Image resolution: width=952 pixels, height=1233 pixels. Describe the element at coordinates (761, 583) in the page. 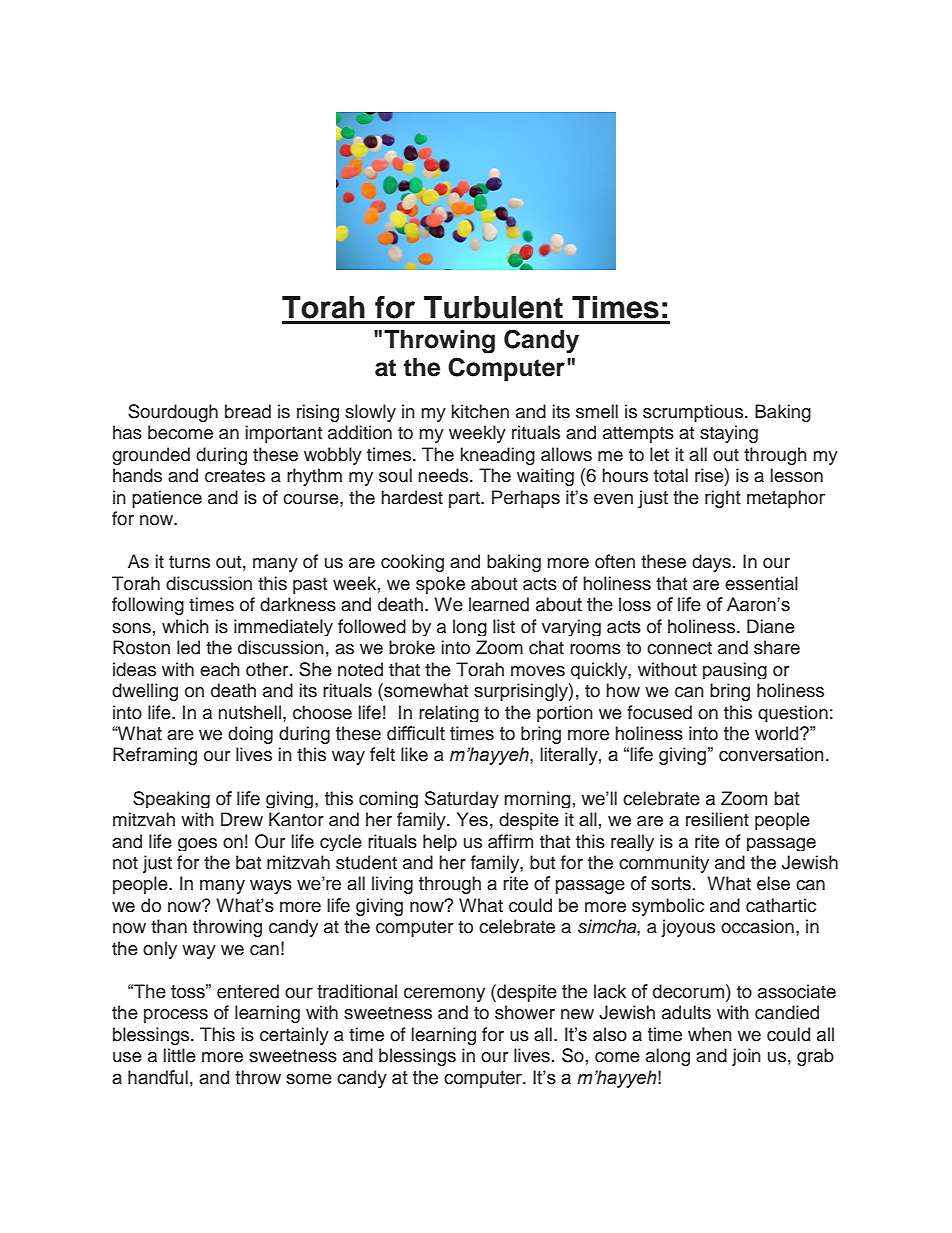

I see `essential` at that location.
